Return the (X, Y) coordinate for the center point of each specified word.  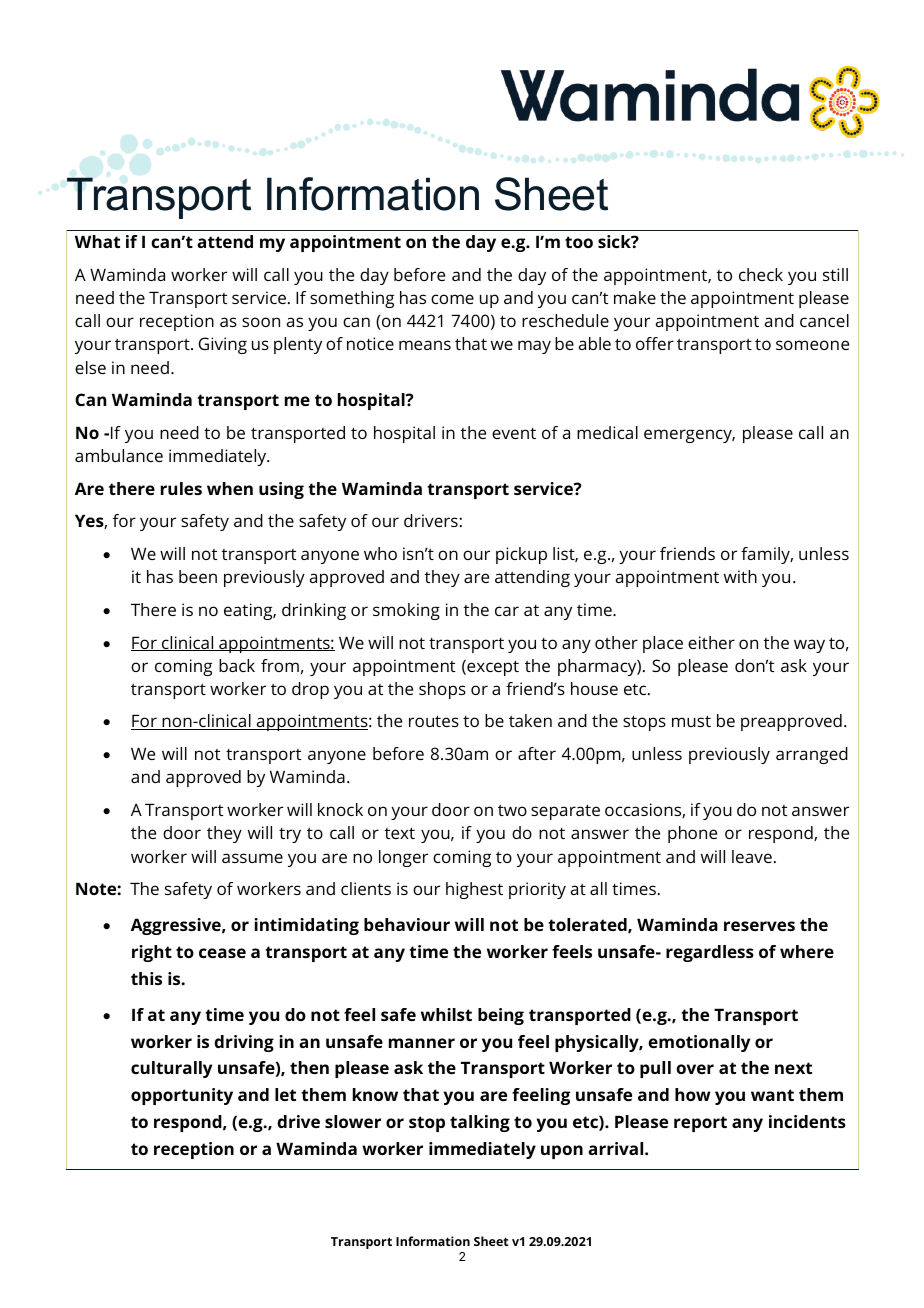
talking (480, 1123)
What (97, 241)
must (691, 721)
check (761, 274)
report (700, 1124)
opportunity (182, 1096)
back (237, 665)
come (452, 299)
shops (442, 690)
